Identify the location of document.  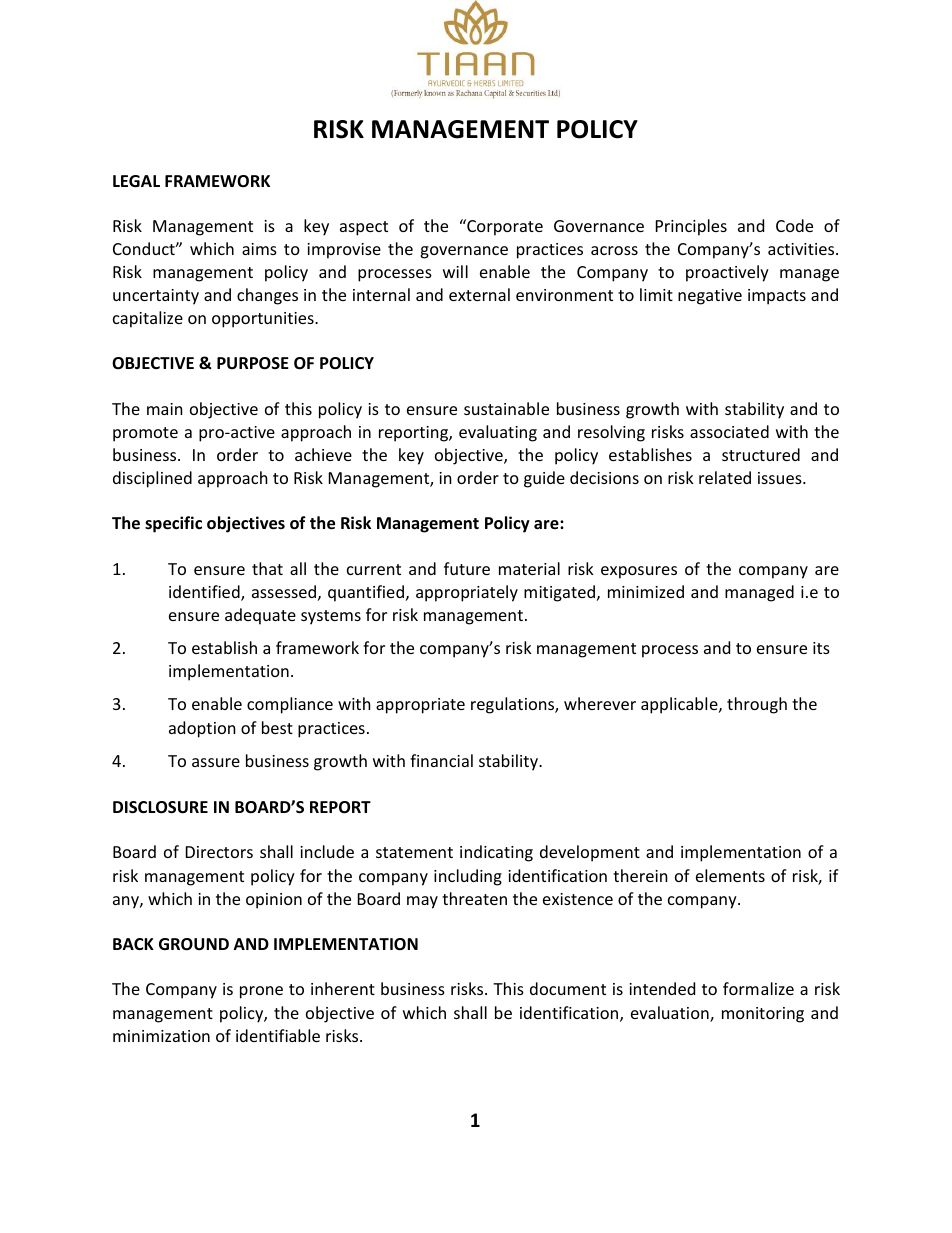
(568, 988).
